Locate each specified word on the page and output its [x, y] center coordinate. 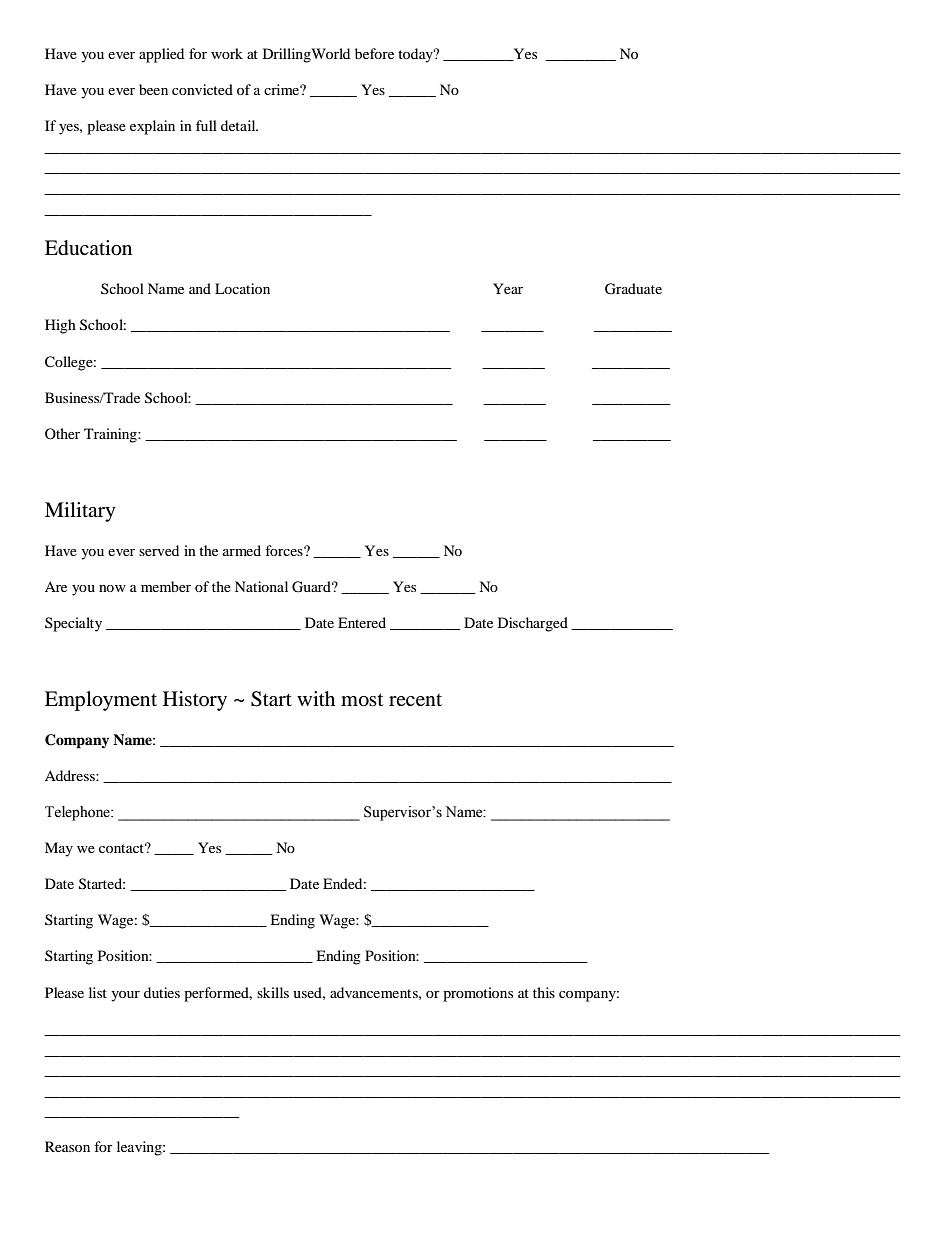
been [153, 89]
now [112, 588]
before [374, 53]
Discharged [533, 624]
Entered [362, 622]
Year [508, 288]
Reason [67, 1146]
